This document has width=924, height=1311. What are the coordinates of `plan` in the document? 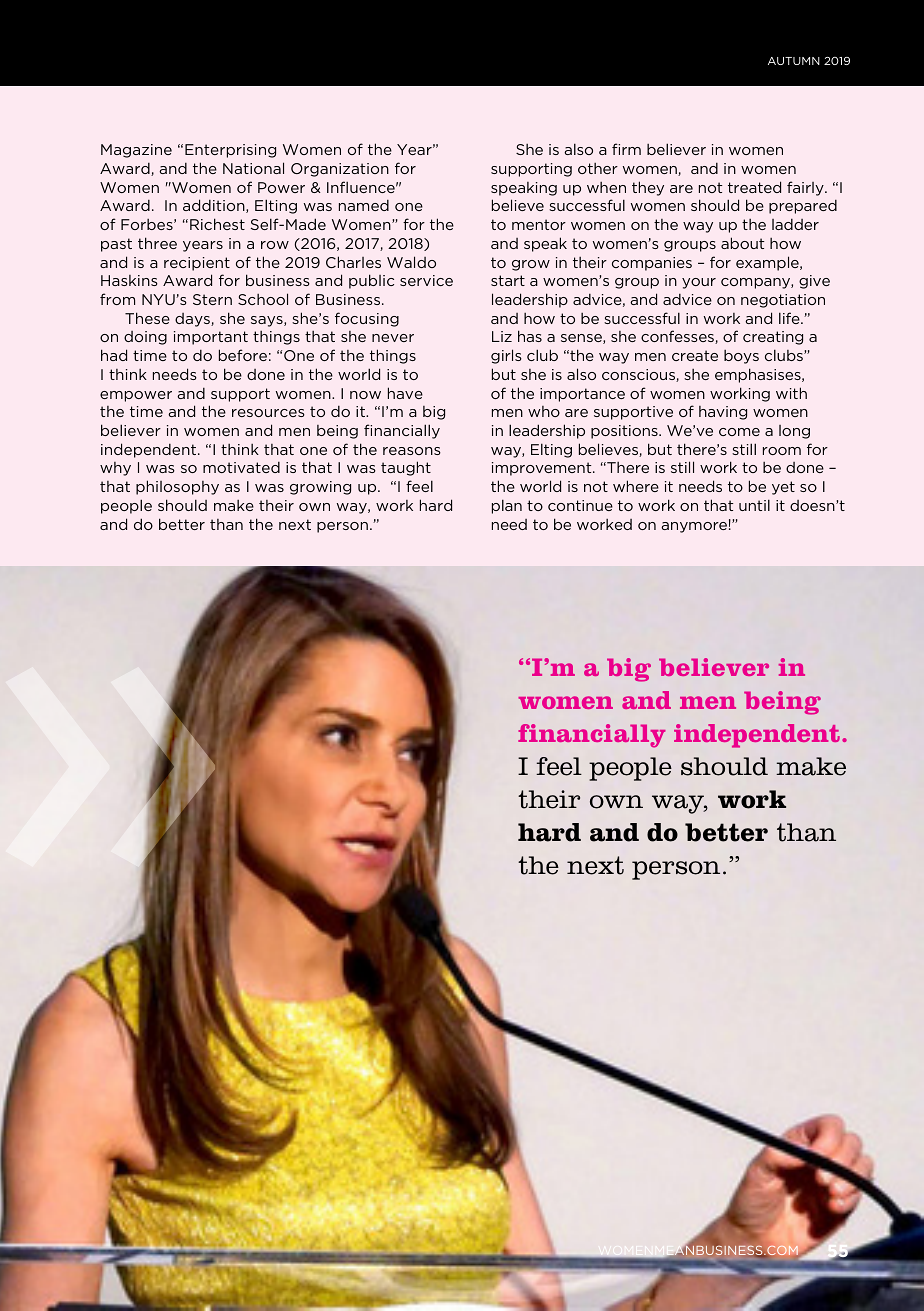 It's located at (507, 506).
